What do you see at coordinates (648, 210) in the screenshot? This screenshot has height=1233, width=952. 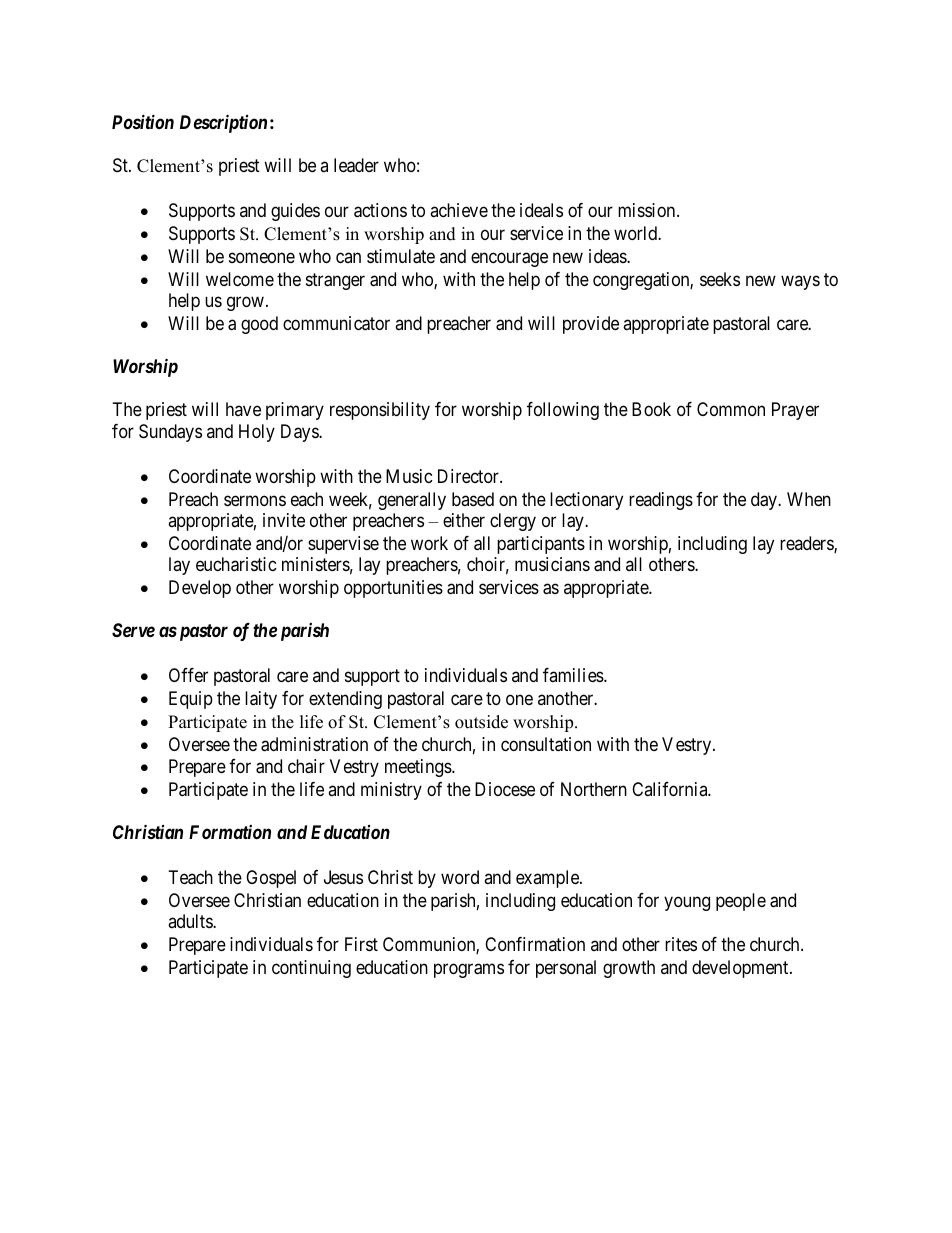 I see `mission` at bounding box center [648, 210].
